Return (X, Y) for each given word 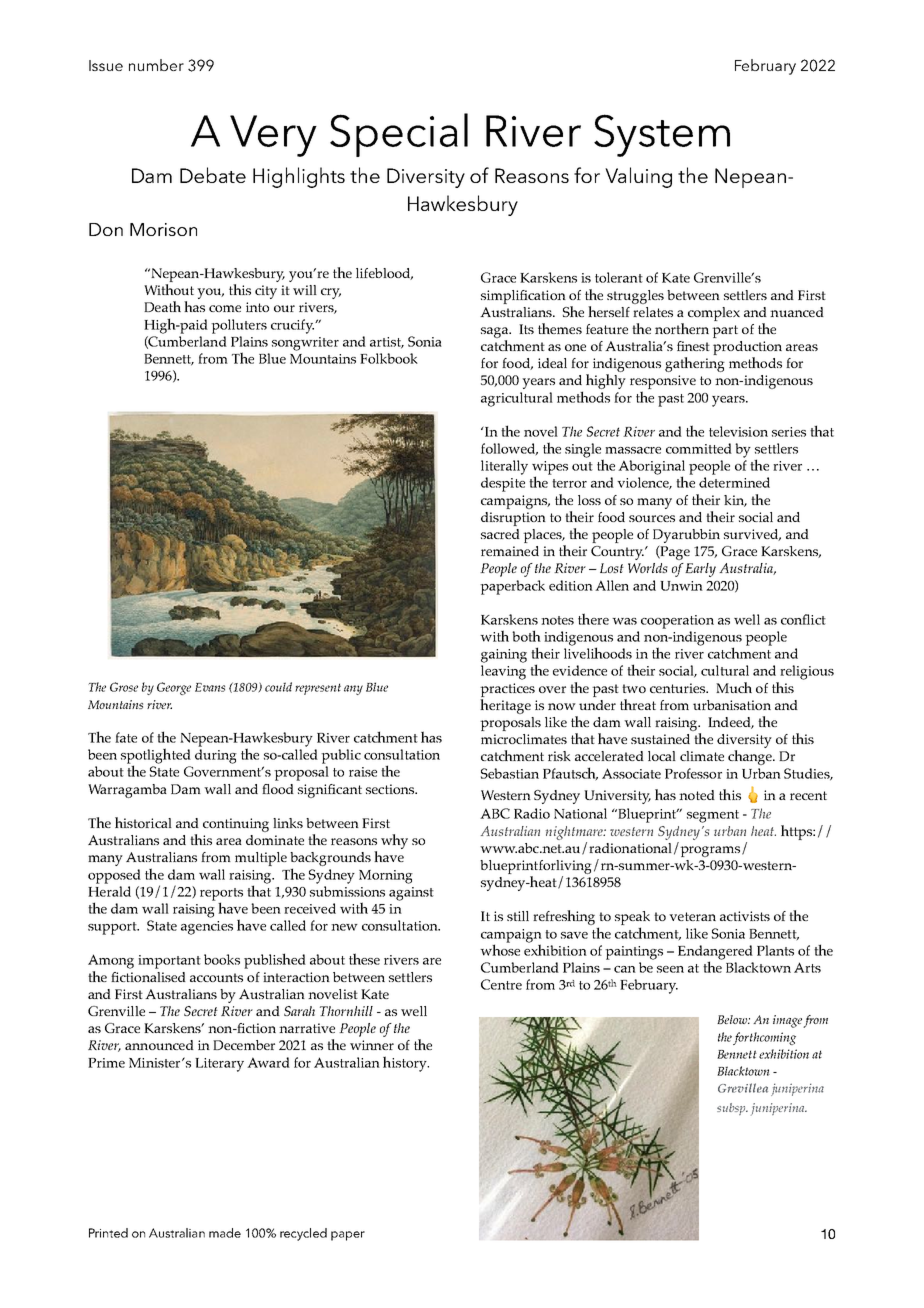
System (662, 135)
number (156, 65)
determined (734, 482)
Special (399, 135)
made (225, 1233)
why (394, 841)
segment (713, 816)
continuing (236, 825)
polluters (239, 326)
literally (504, 467)
